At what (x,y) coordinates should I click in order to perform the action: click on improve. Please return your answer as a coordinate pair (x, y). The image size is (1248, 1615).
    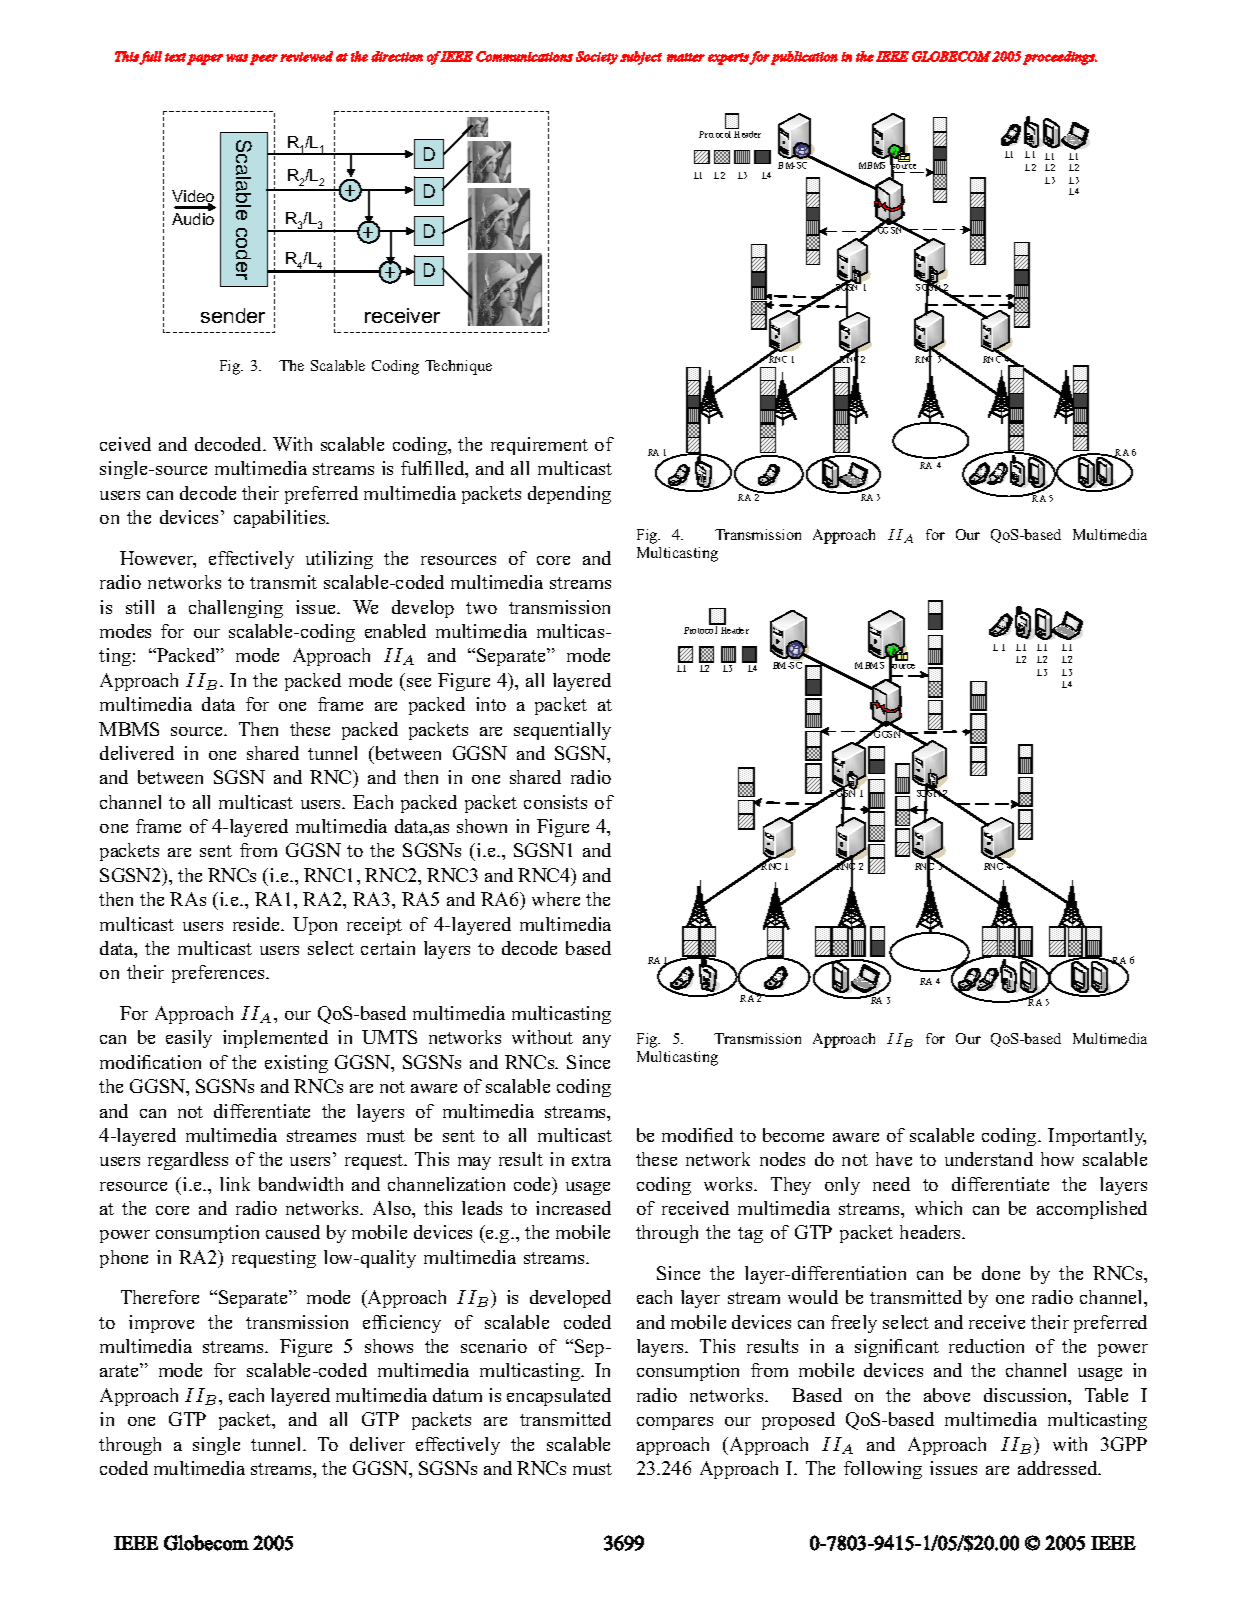
    Looking at the image, I should click on (161, 1324).
